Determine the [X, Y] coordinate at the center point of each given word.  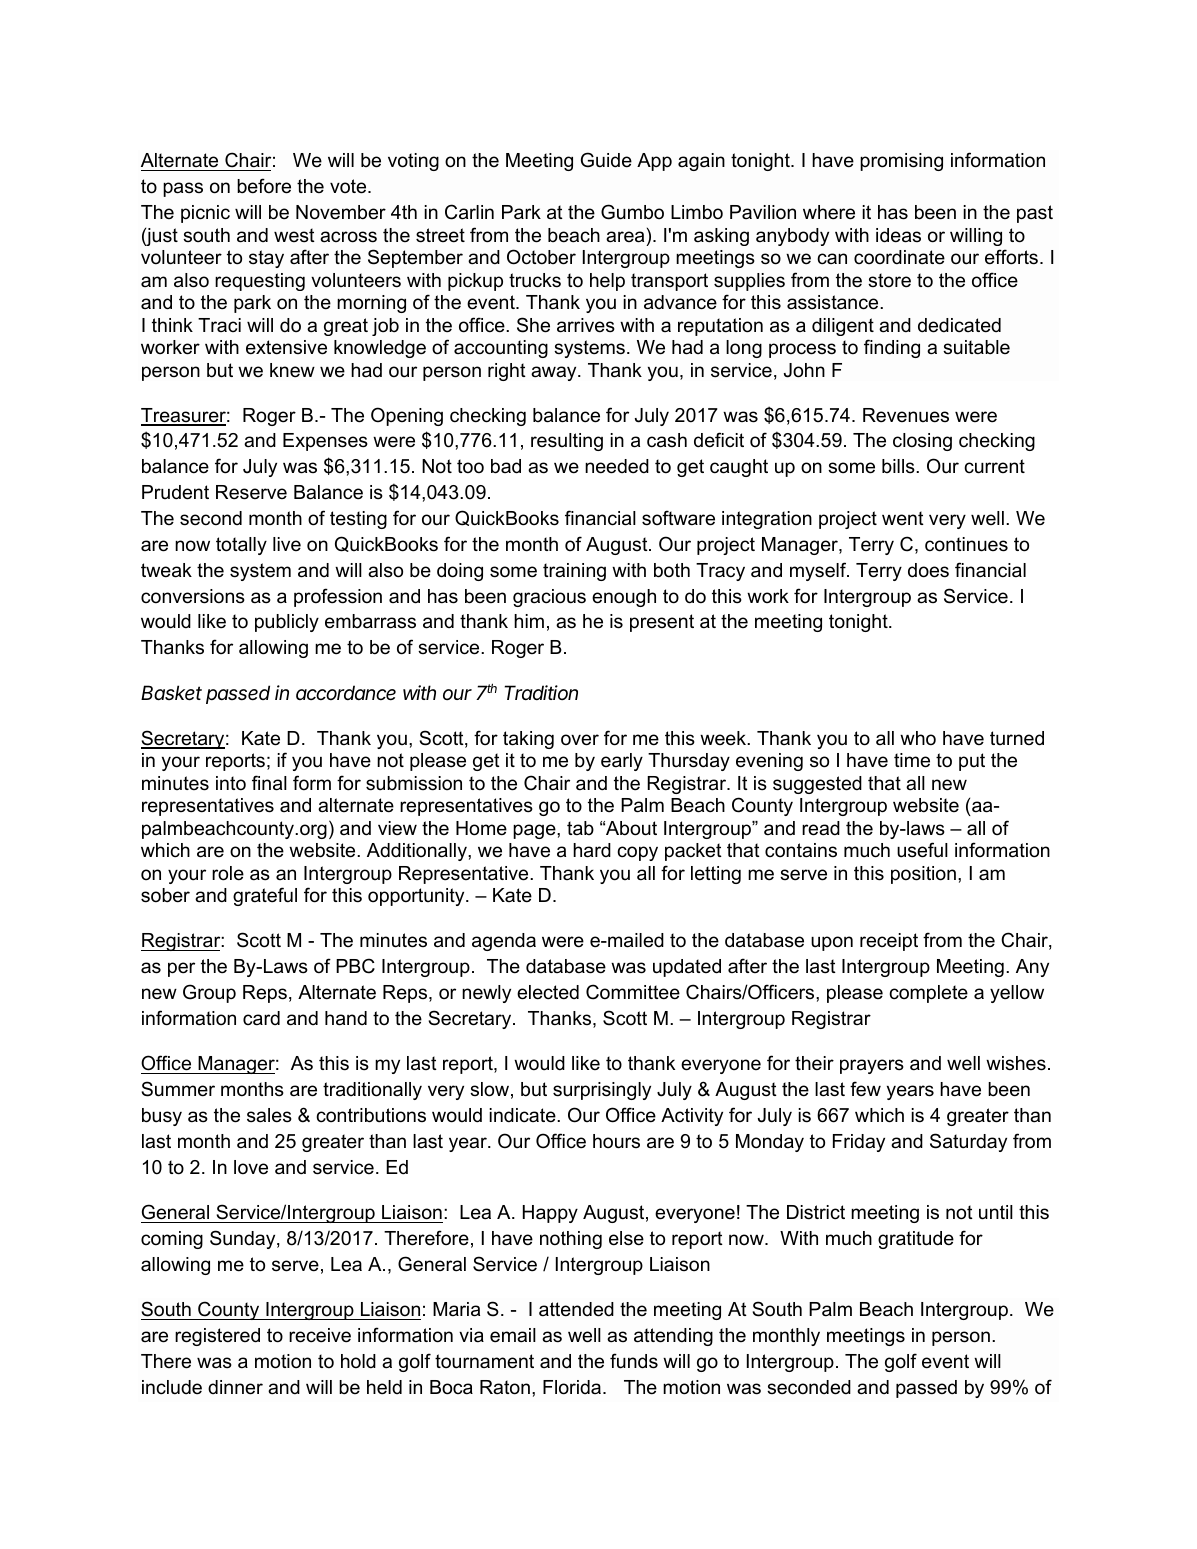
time [912, 760]
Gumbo [632, 212]
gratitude [916, 1240]
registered [217, 1337]
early [622, 762]
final [269, 783]
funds [634, 1361]
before [264, 186]
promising [901, 162]
